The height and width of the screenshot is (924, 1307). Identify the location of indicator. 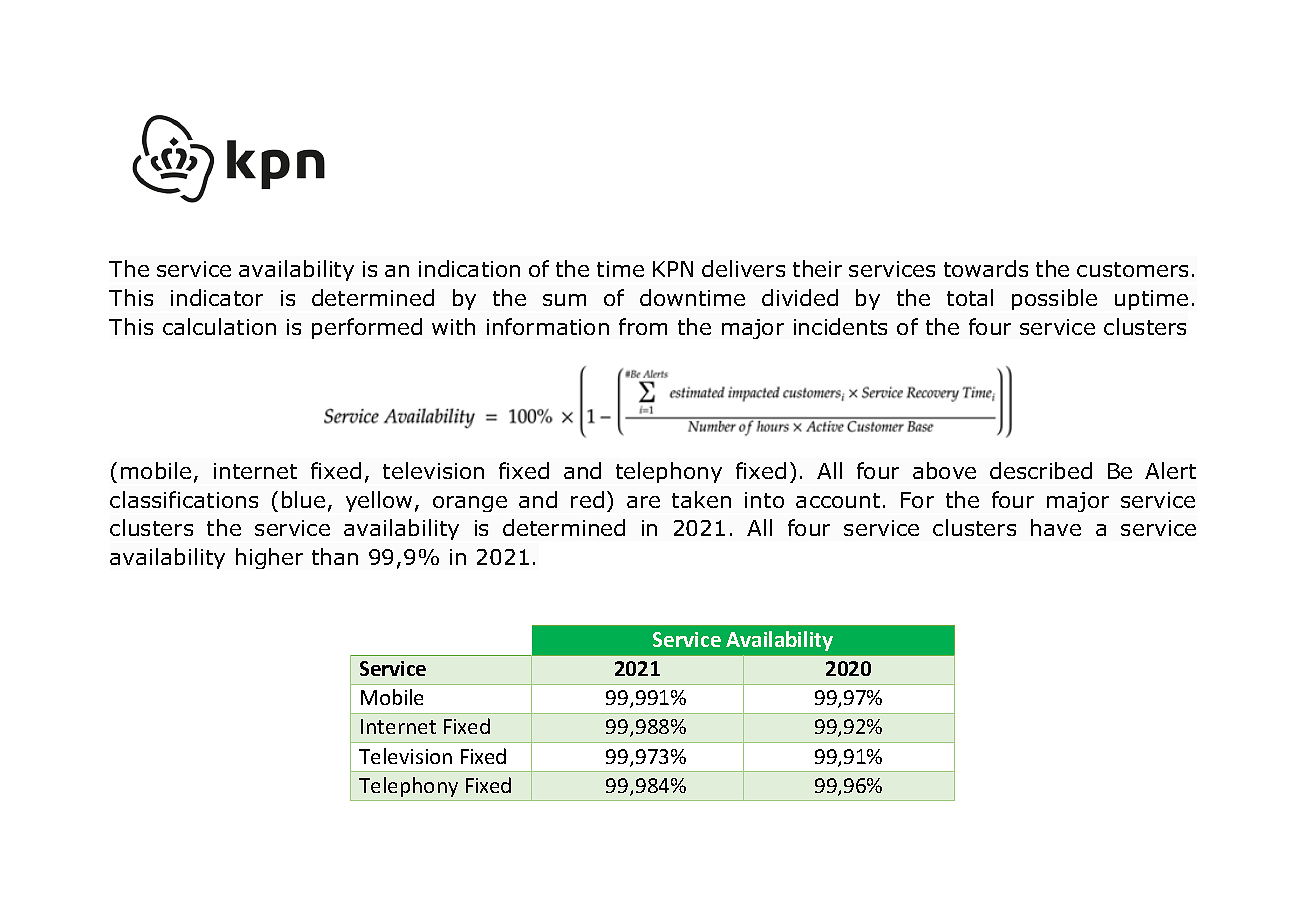
(217, 297).
